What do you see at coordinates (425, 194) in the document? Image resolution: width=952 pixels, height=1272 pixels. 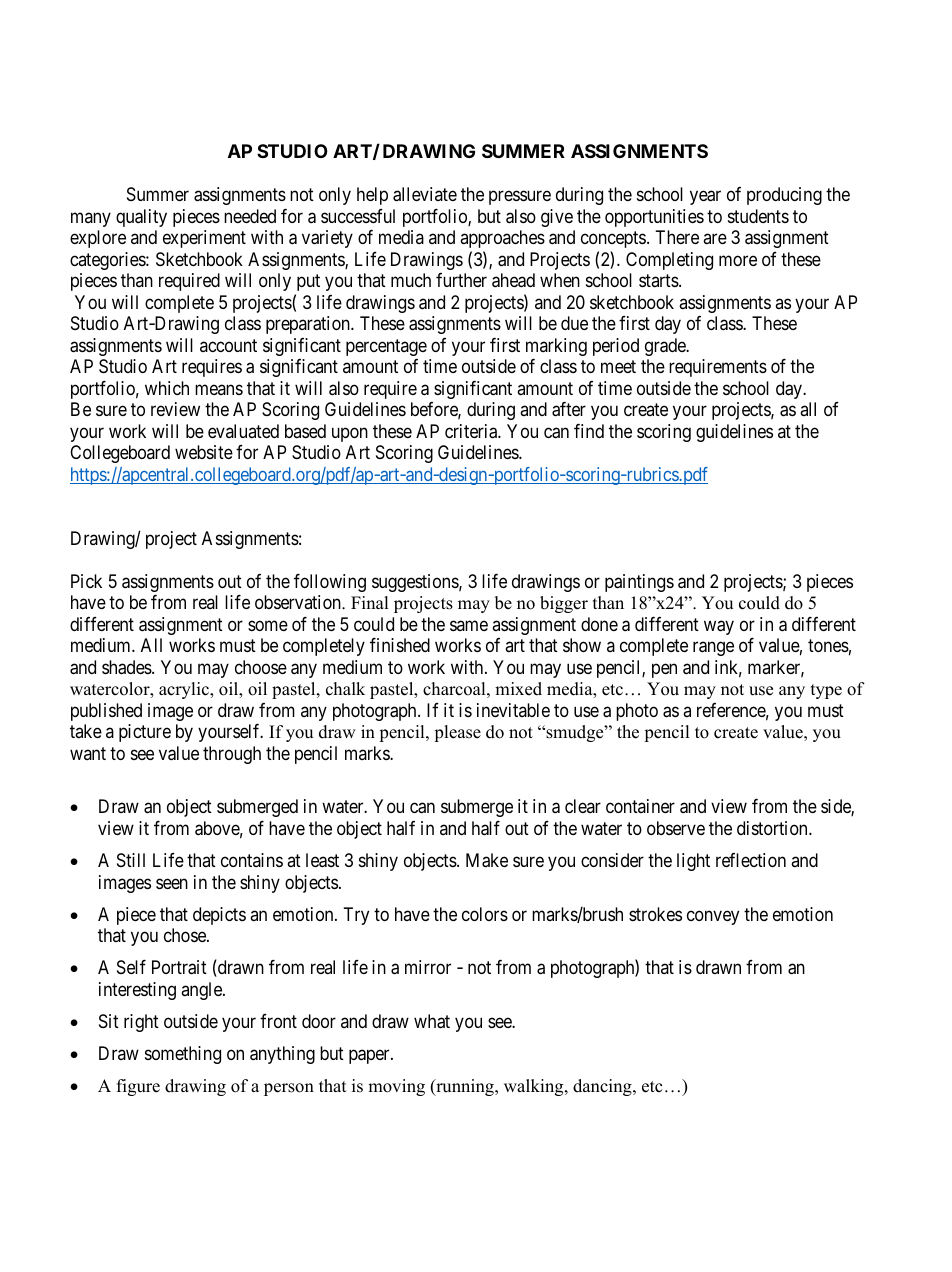 I see `alleviate` at bounding box center [425, 194].
